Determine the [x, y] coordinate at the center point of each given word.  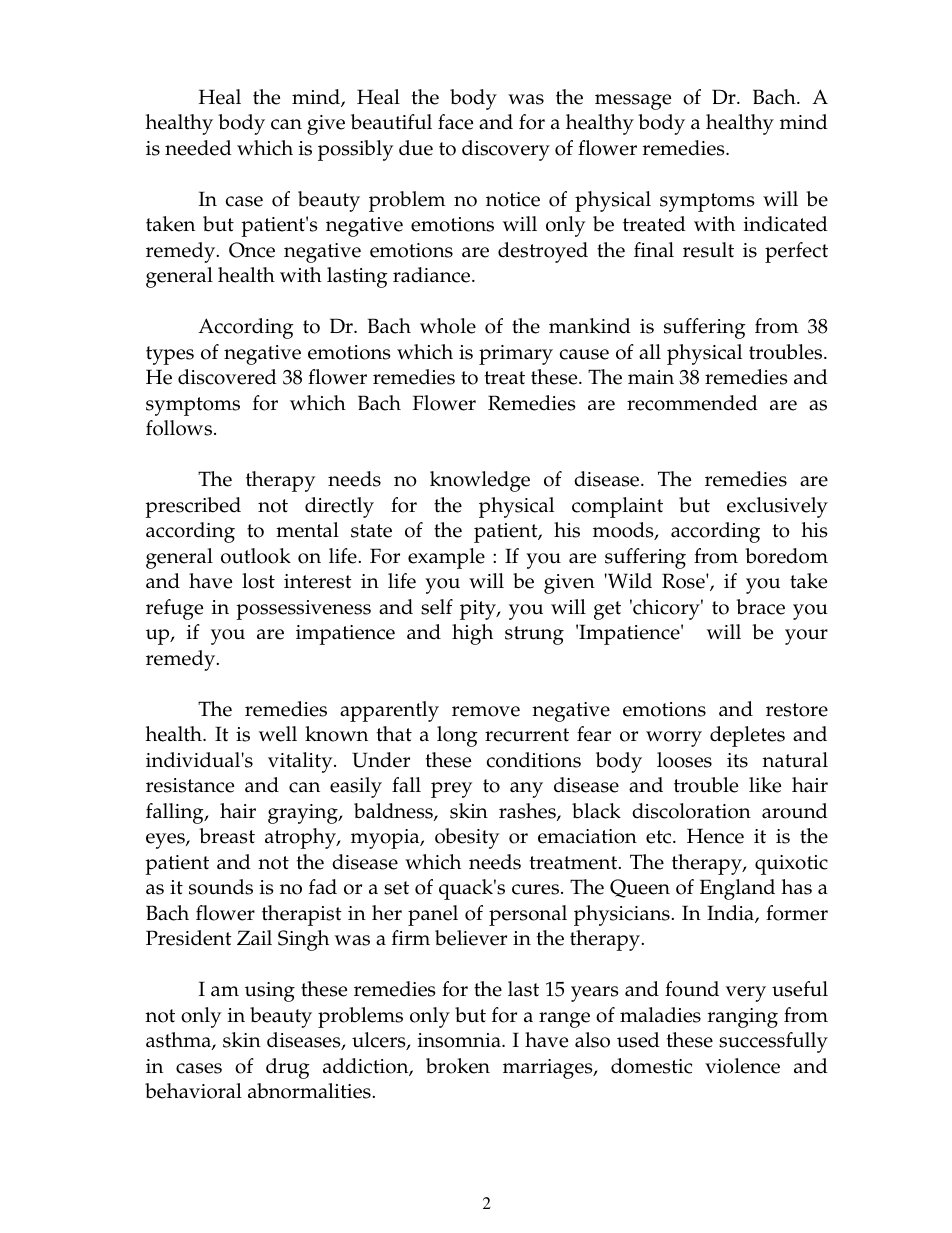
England [737, 889]
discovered [227, 377]
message [633, 102]
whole [448, 326]
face [455, 122]
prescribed [193, 507]
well [278, 734]
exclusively [777, 507]
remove [486, 711]
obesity [467, 838]
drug [288, 1068]
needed [198, 148]
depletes [747, 736]
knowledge [480, 481]
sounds [221, 887]
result [708, 250]
